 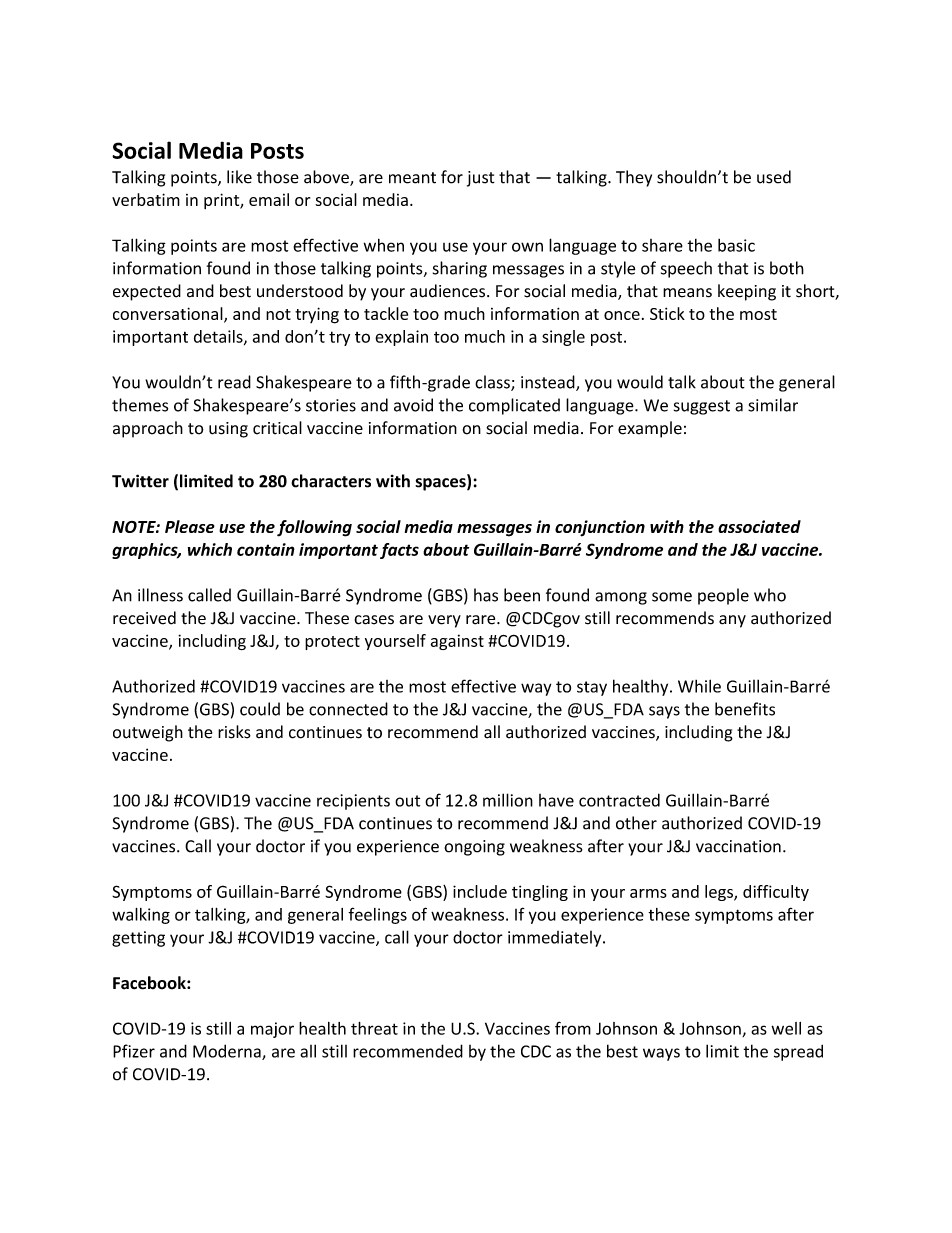 I want to click on ways, so click(x=661, y=1054).
